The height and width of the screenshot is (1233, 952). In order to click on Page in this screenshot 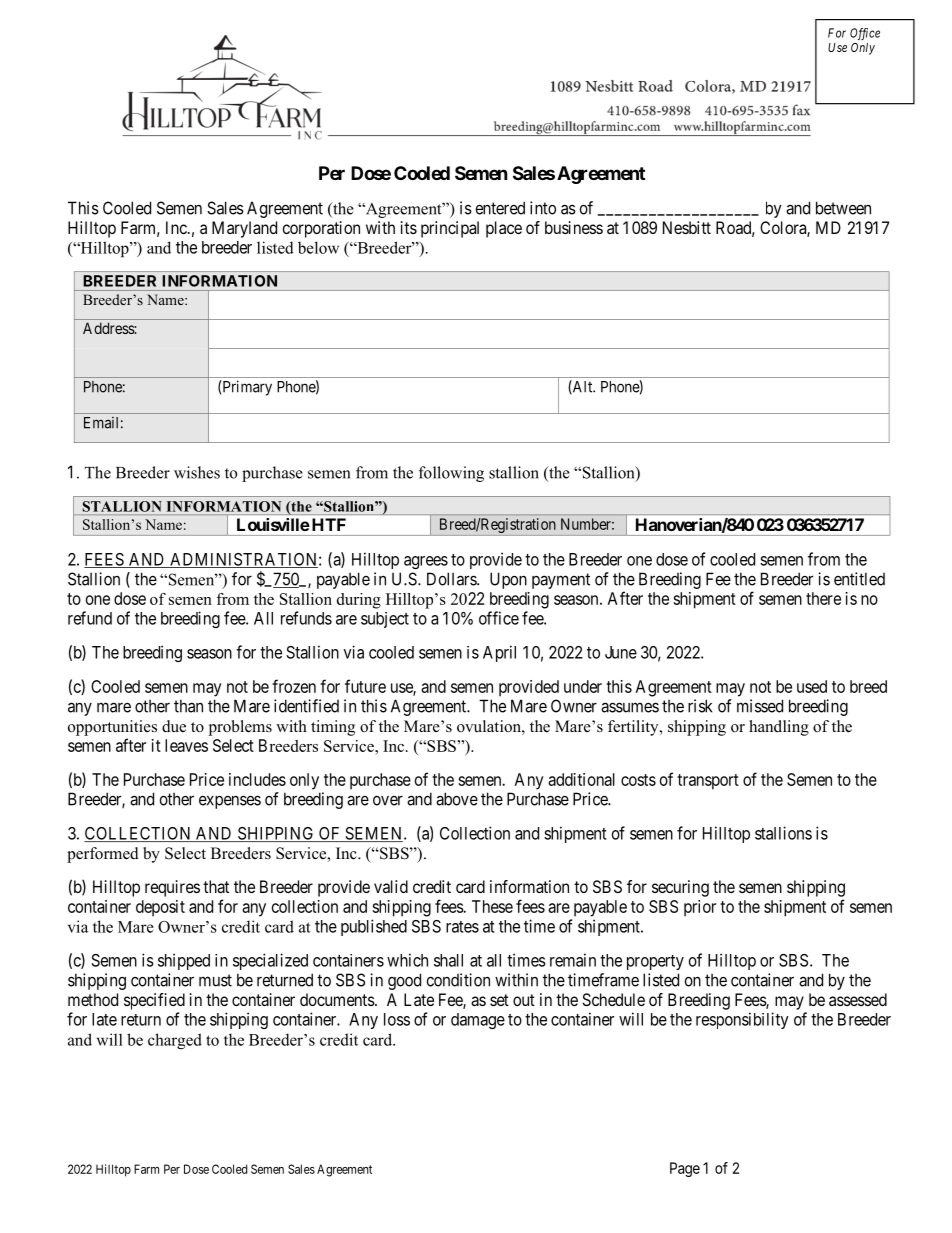, I will do `click(685, 1169)`.
